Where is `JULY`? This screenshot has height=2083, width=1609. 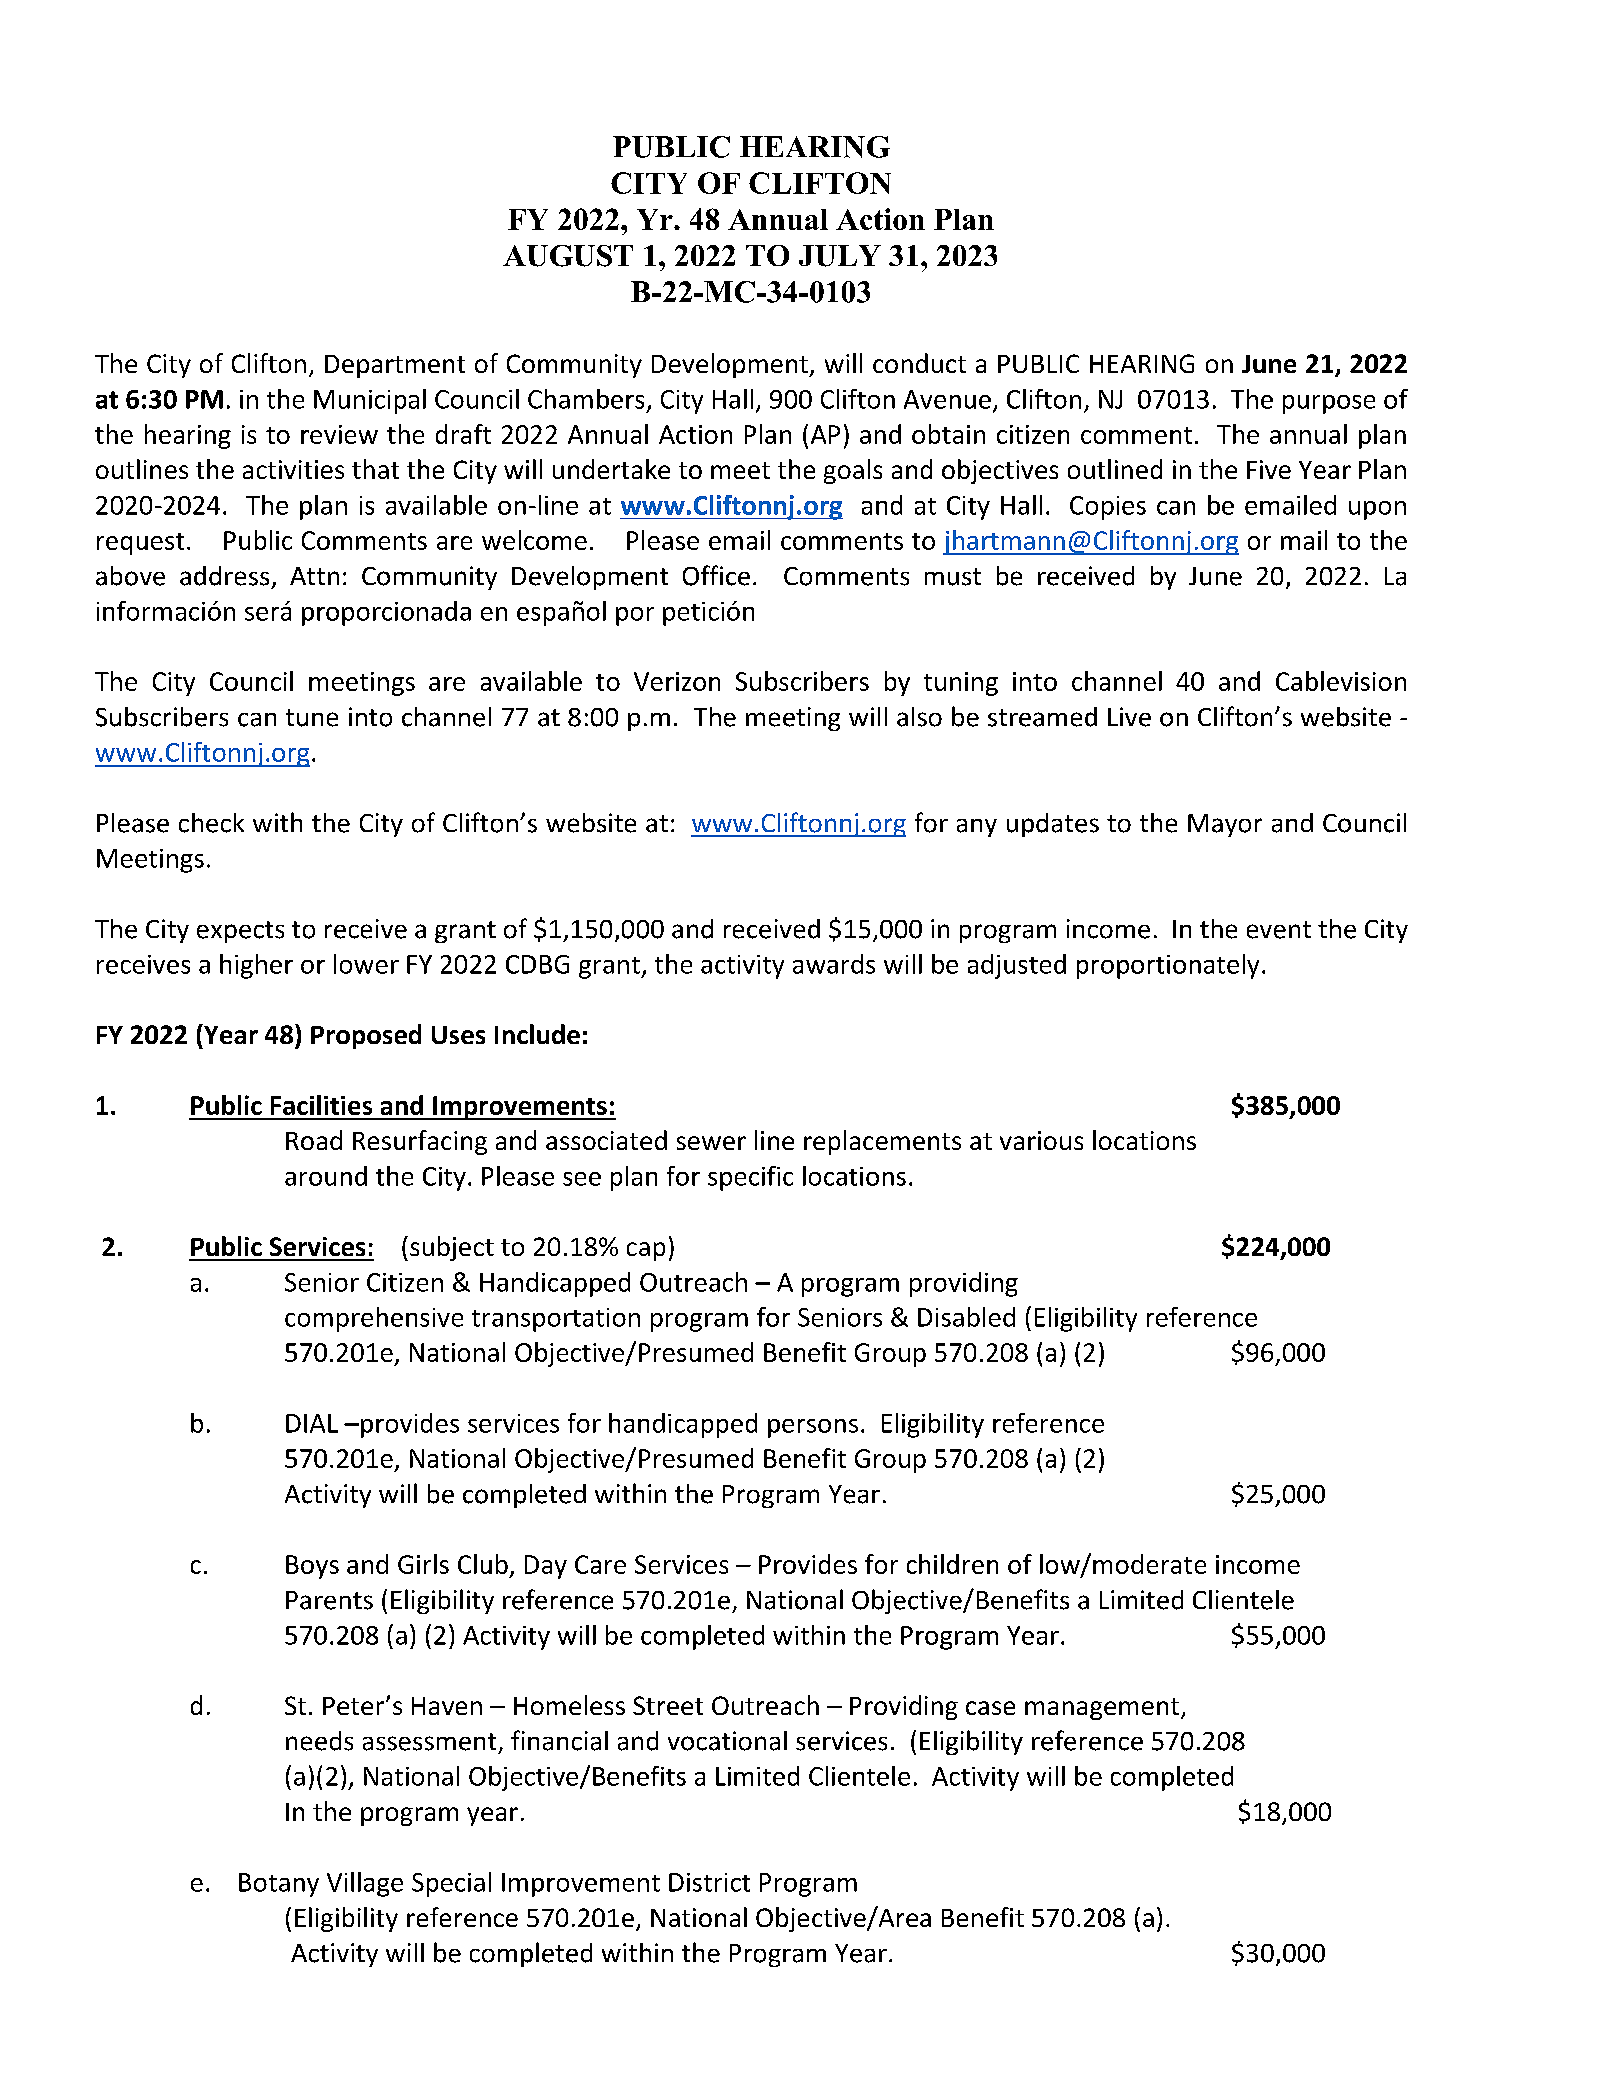 JULY is located at coordinates (840, 256).
